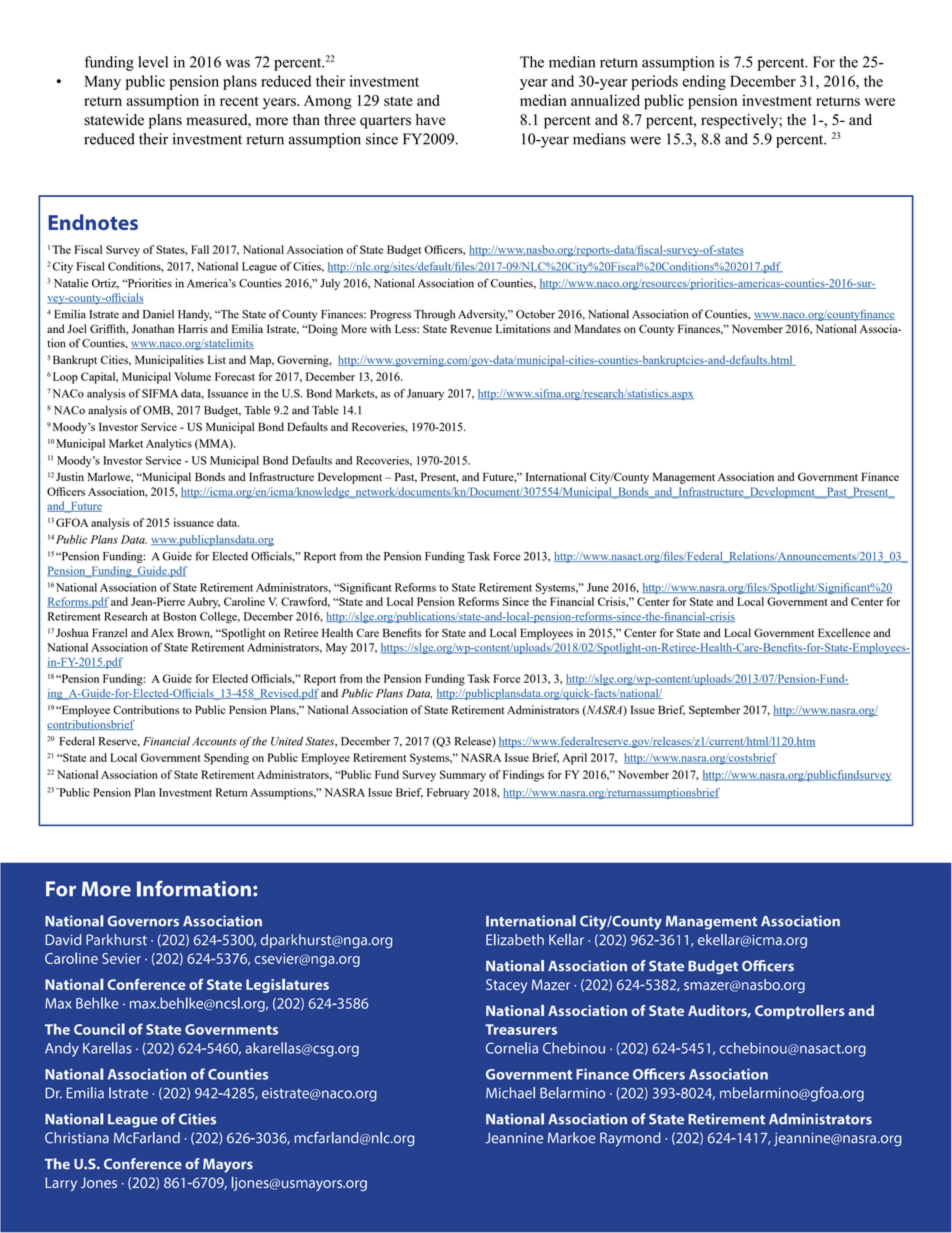 The height and width of the screenshot is (1233, 952). Describe the element at coordinates (153, 62) in the screenshot. I see `level` at that location.
